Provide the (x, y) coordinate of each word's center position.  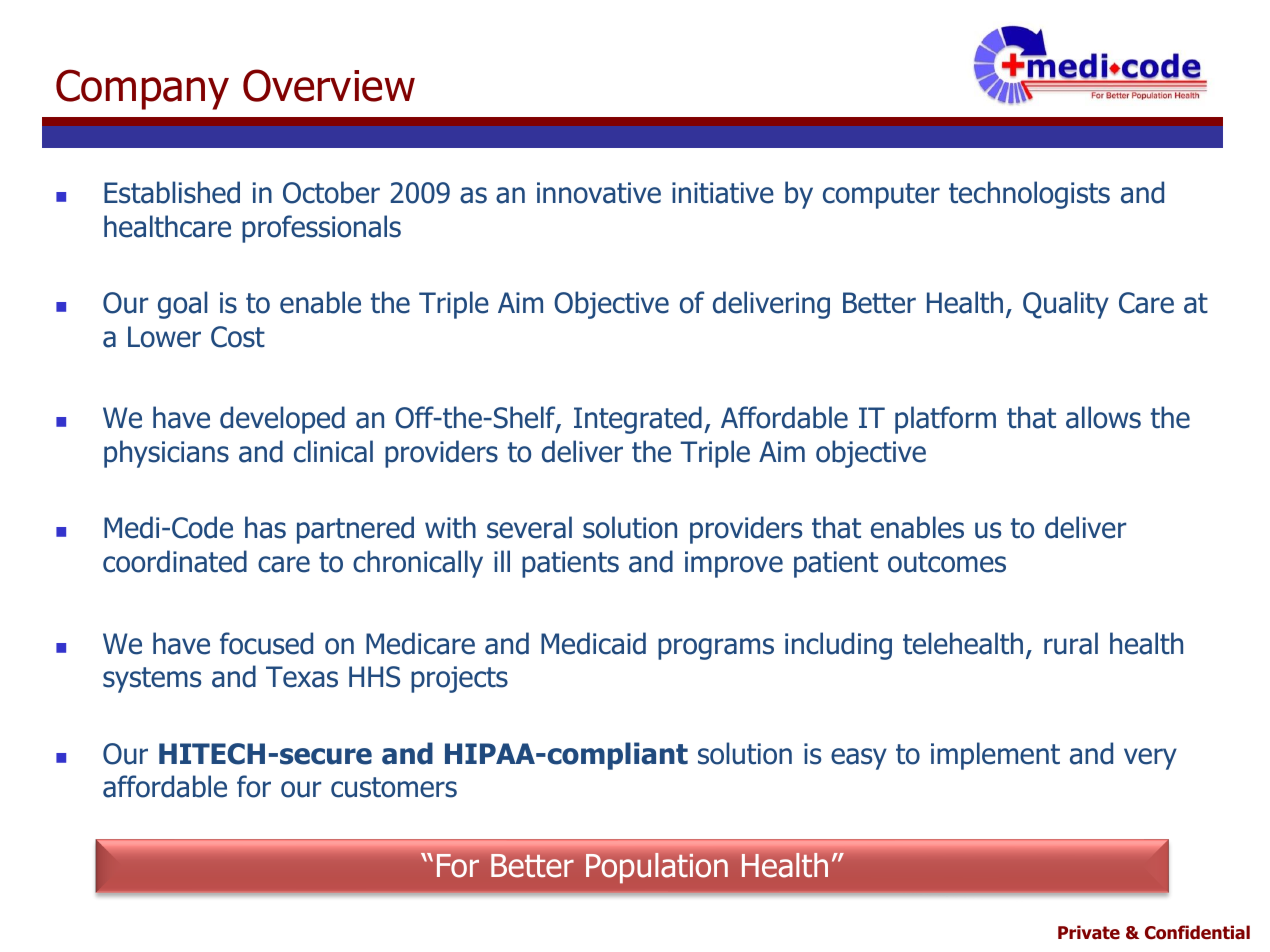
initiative (723, 193)
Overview (329, 85)
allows (1103, 417)
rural (1071, 643)
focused (266, 643)
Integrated (638, 420)
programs (716, 649)
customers (394, 787)
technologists (1029, 195)
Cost (238, 337)
